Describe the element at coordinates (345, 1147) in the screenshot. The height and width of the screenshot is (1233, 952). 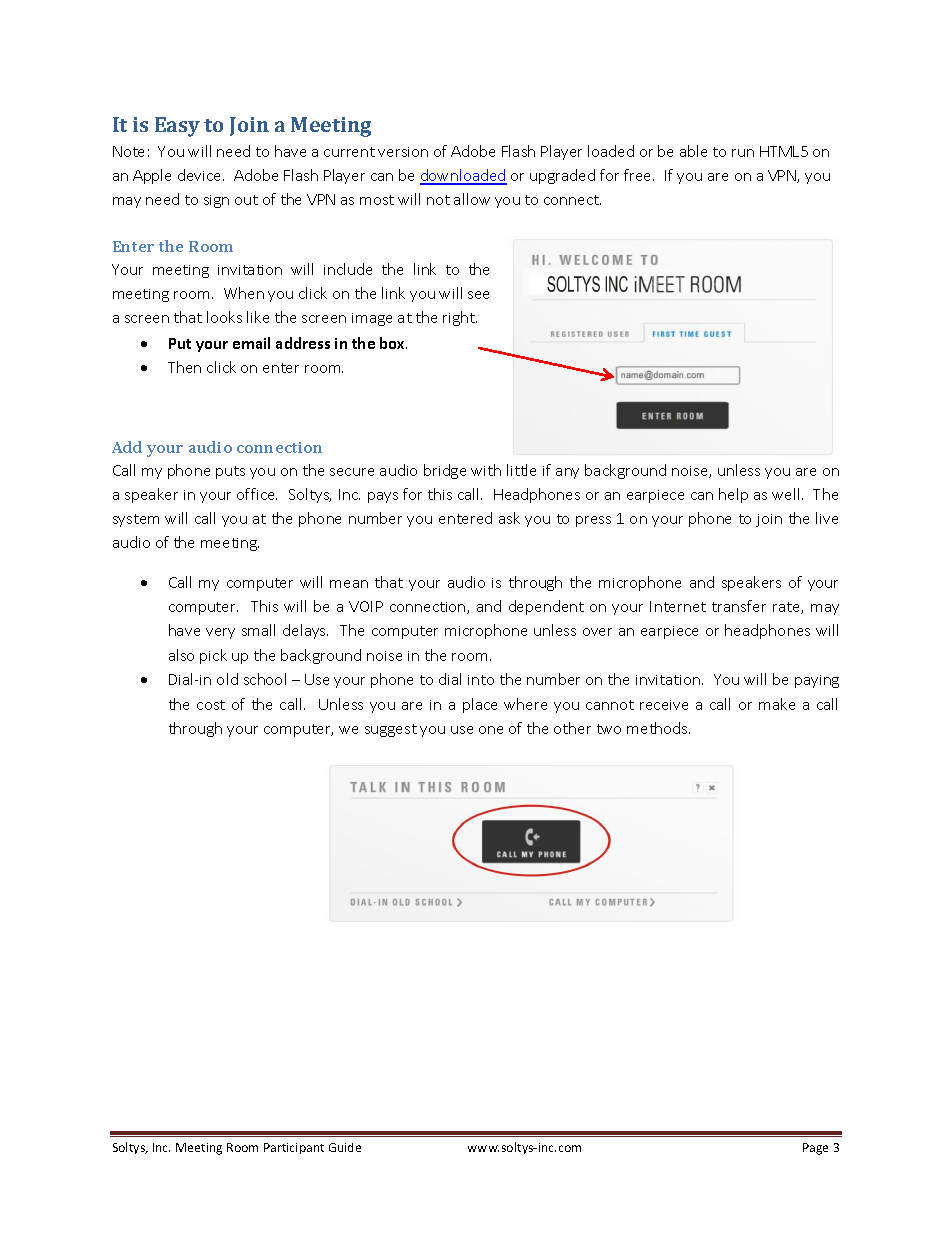
I see `Guide` at that location.
